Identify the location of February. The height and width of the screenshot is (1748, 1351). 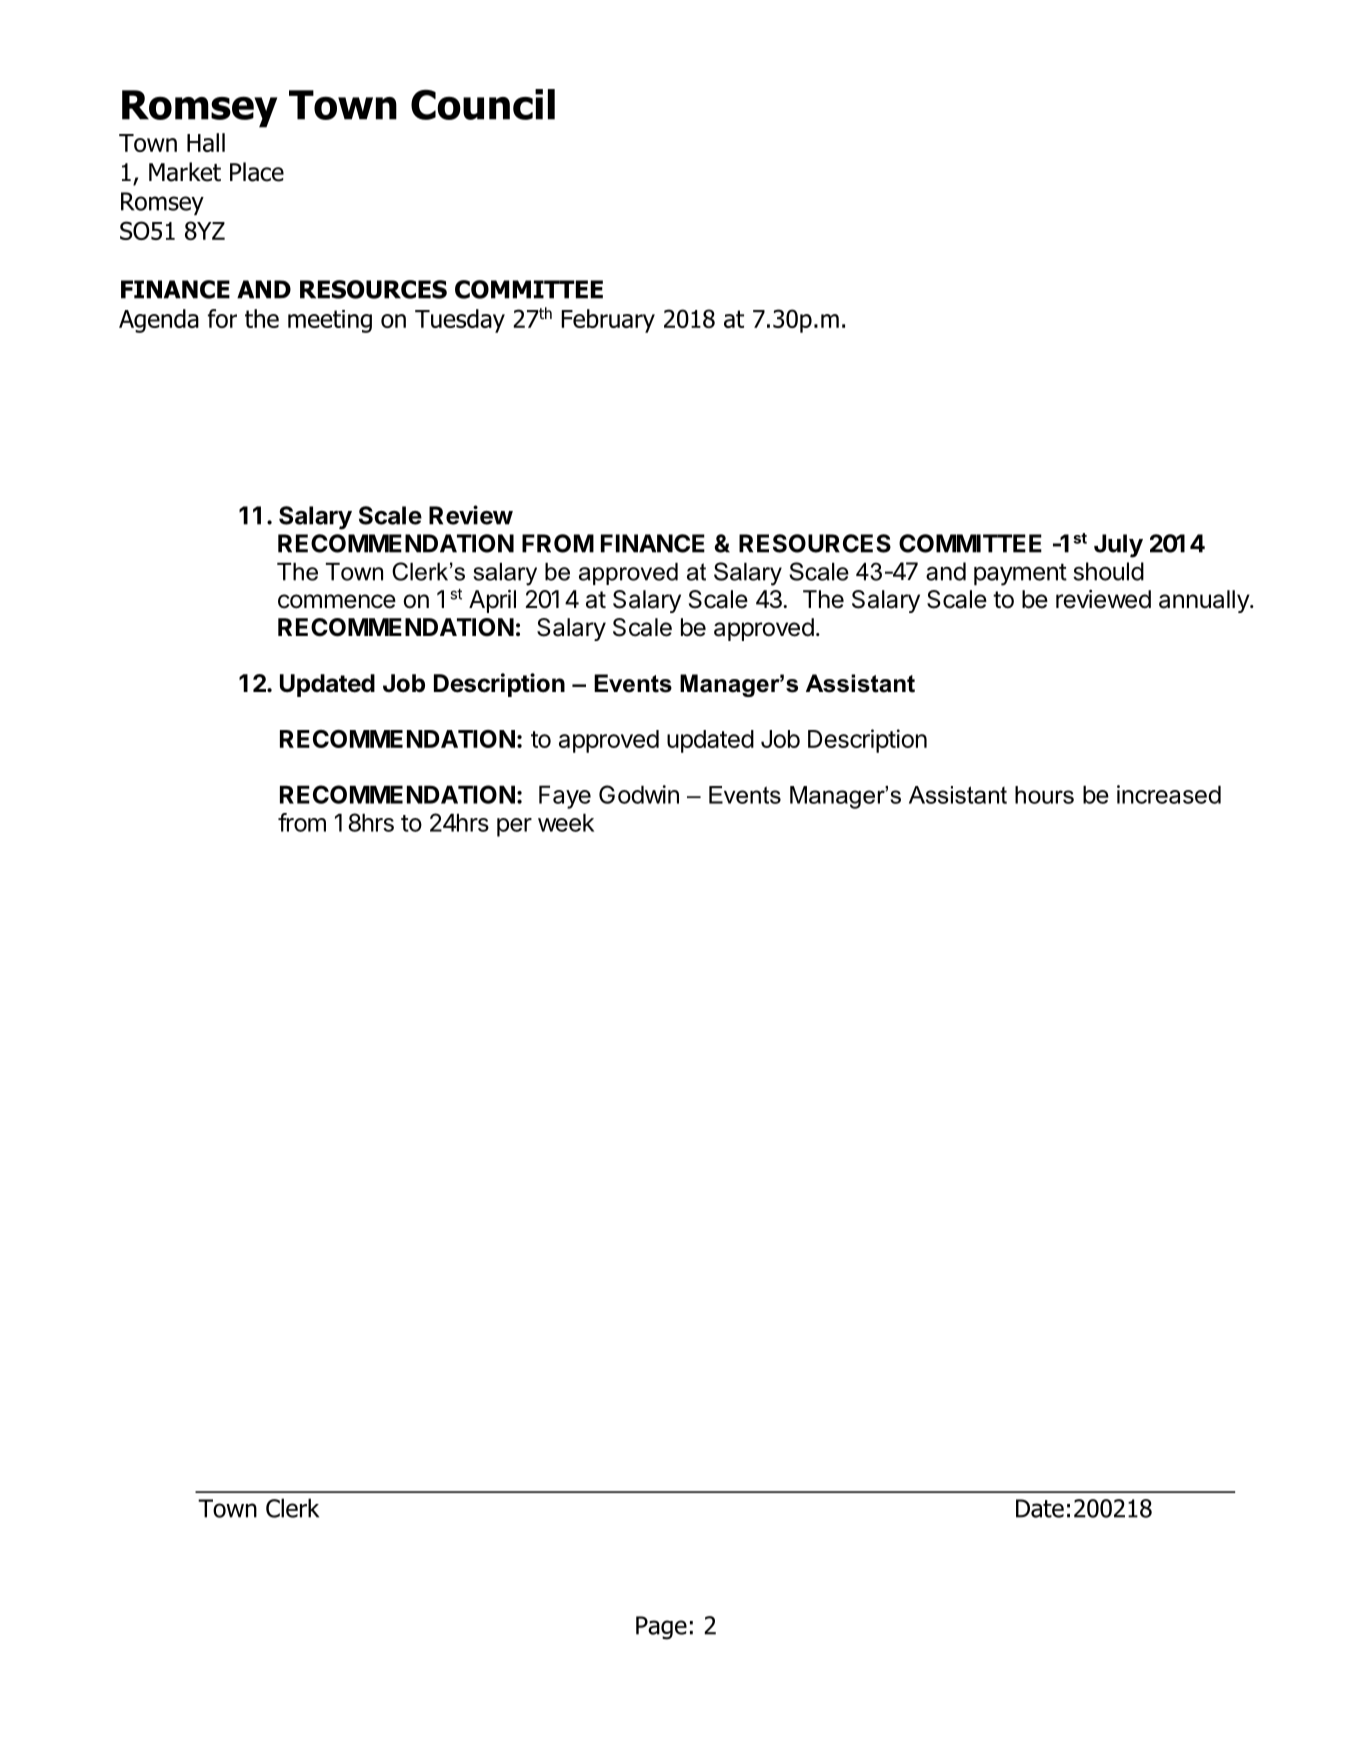
(608, 321).
